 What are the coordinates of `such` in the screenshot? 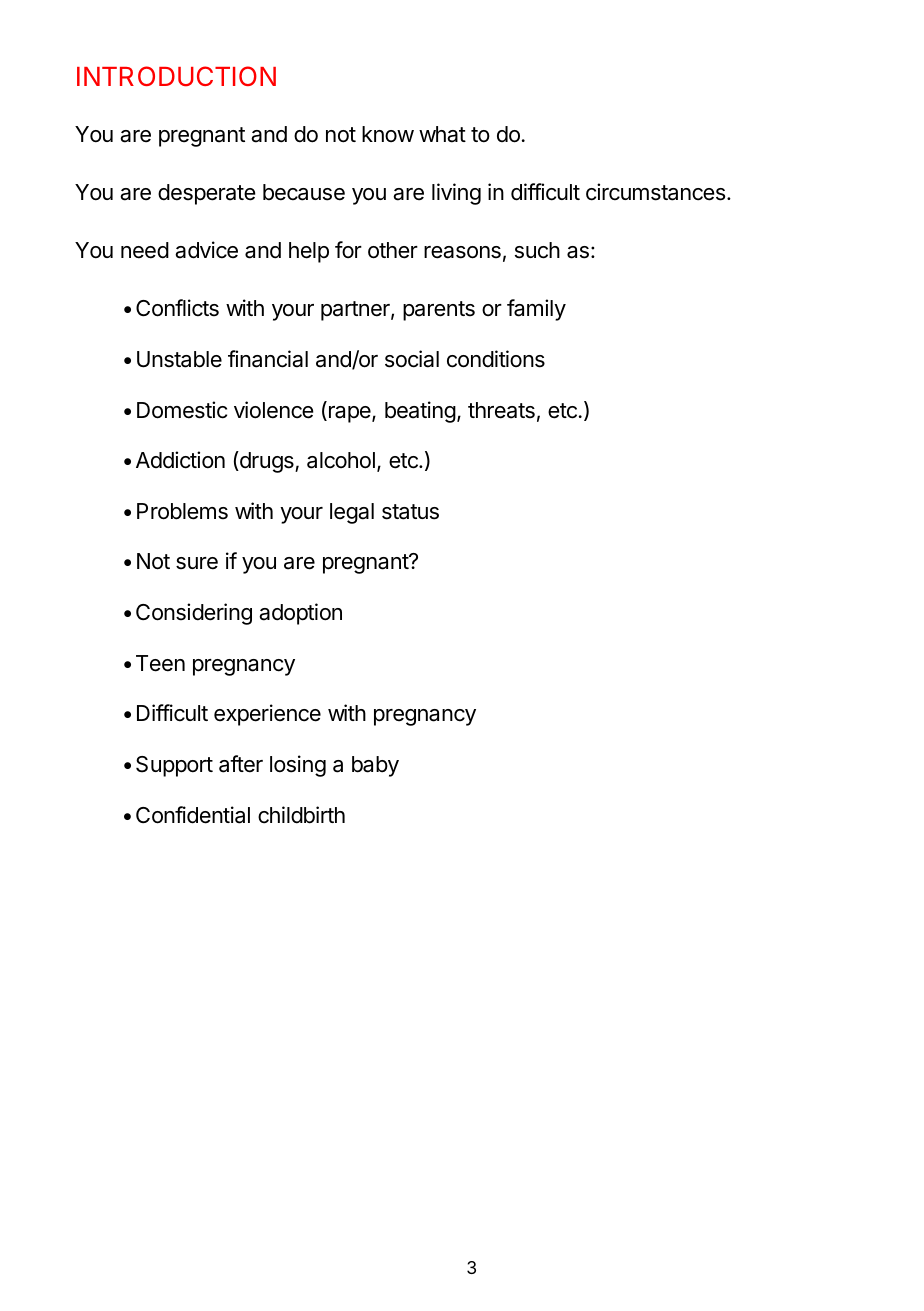 It's located at (537, 250).
